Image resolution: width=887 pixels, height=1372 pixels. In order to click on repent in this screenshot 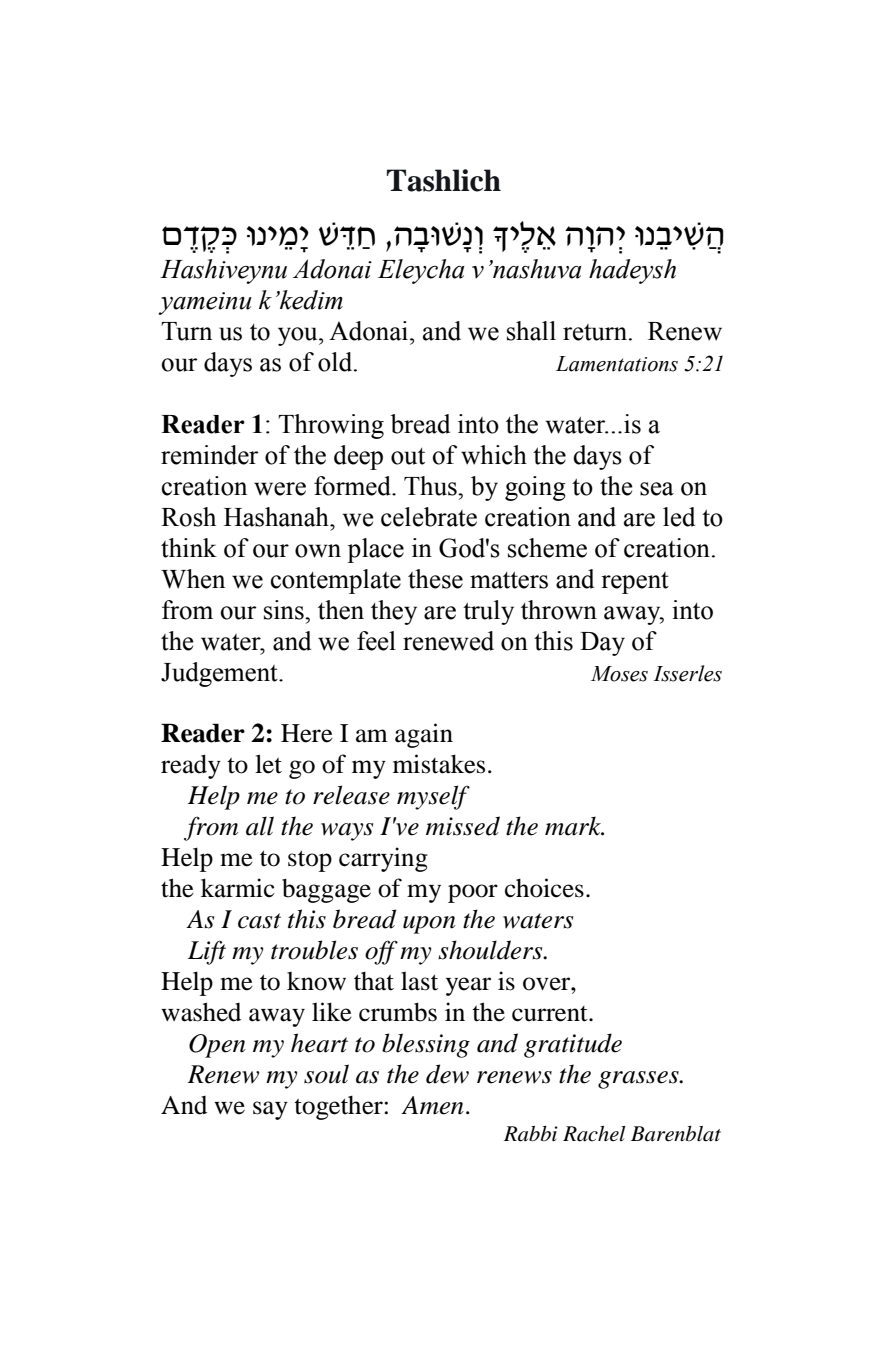, I will do `click(635, 583)`.
